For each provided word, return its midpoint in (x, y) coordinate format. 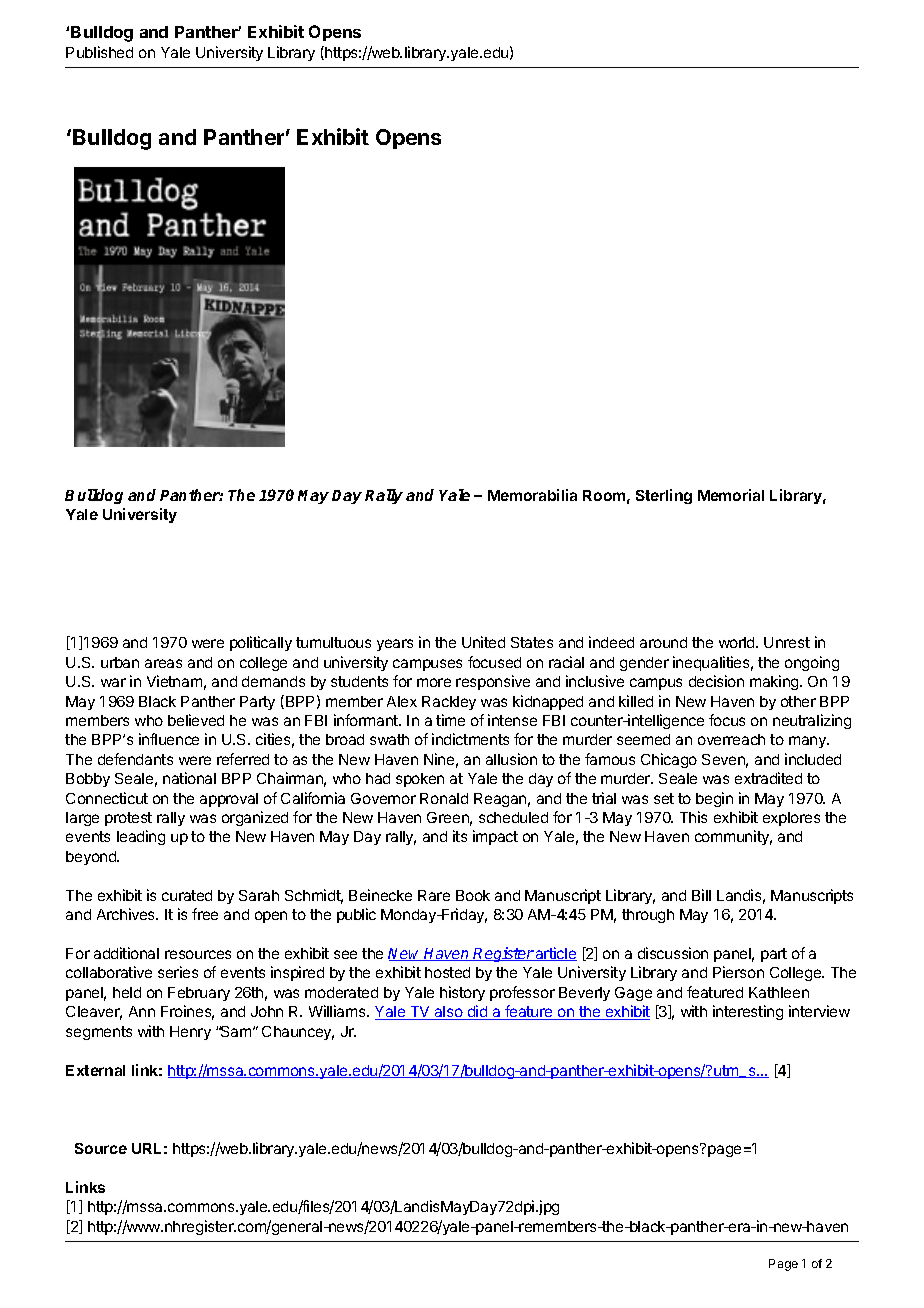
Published (99, 52)
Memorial (731, 495)
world (738, 642)
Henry (190, 1033)
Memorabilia (532, 495)
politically (261, 643)
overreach (731, 739)
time (450, 720)
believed (196, 720)
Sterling (664, 496)
